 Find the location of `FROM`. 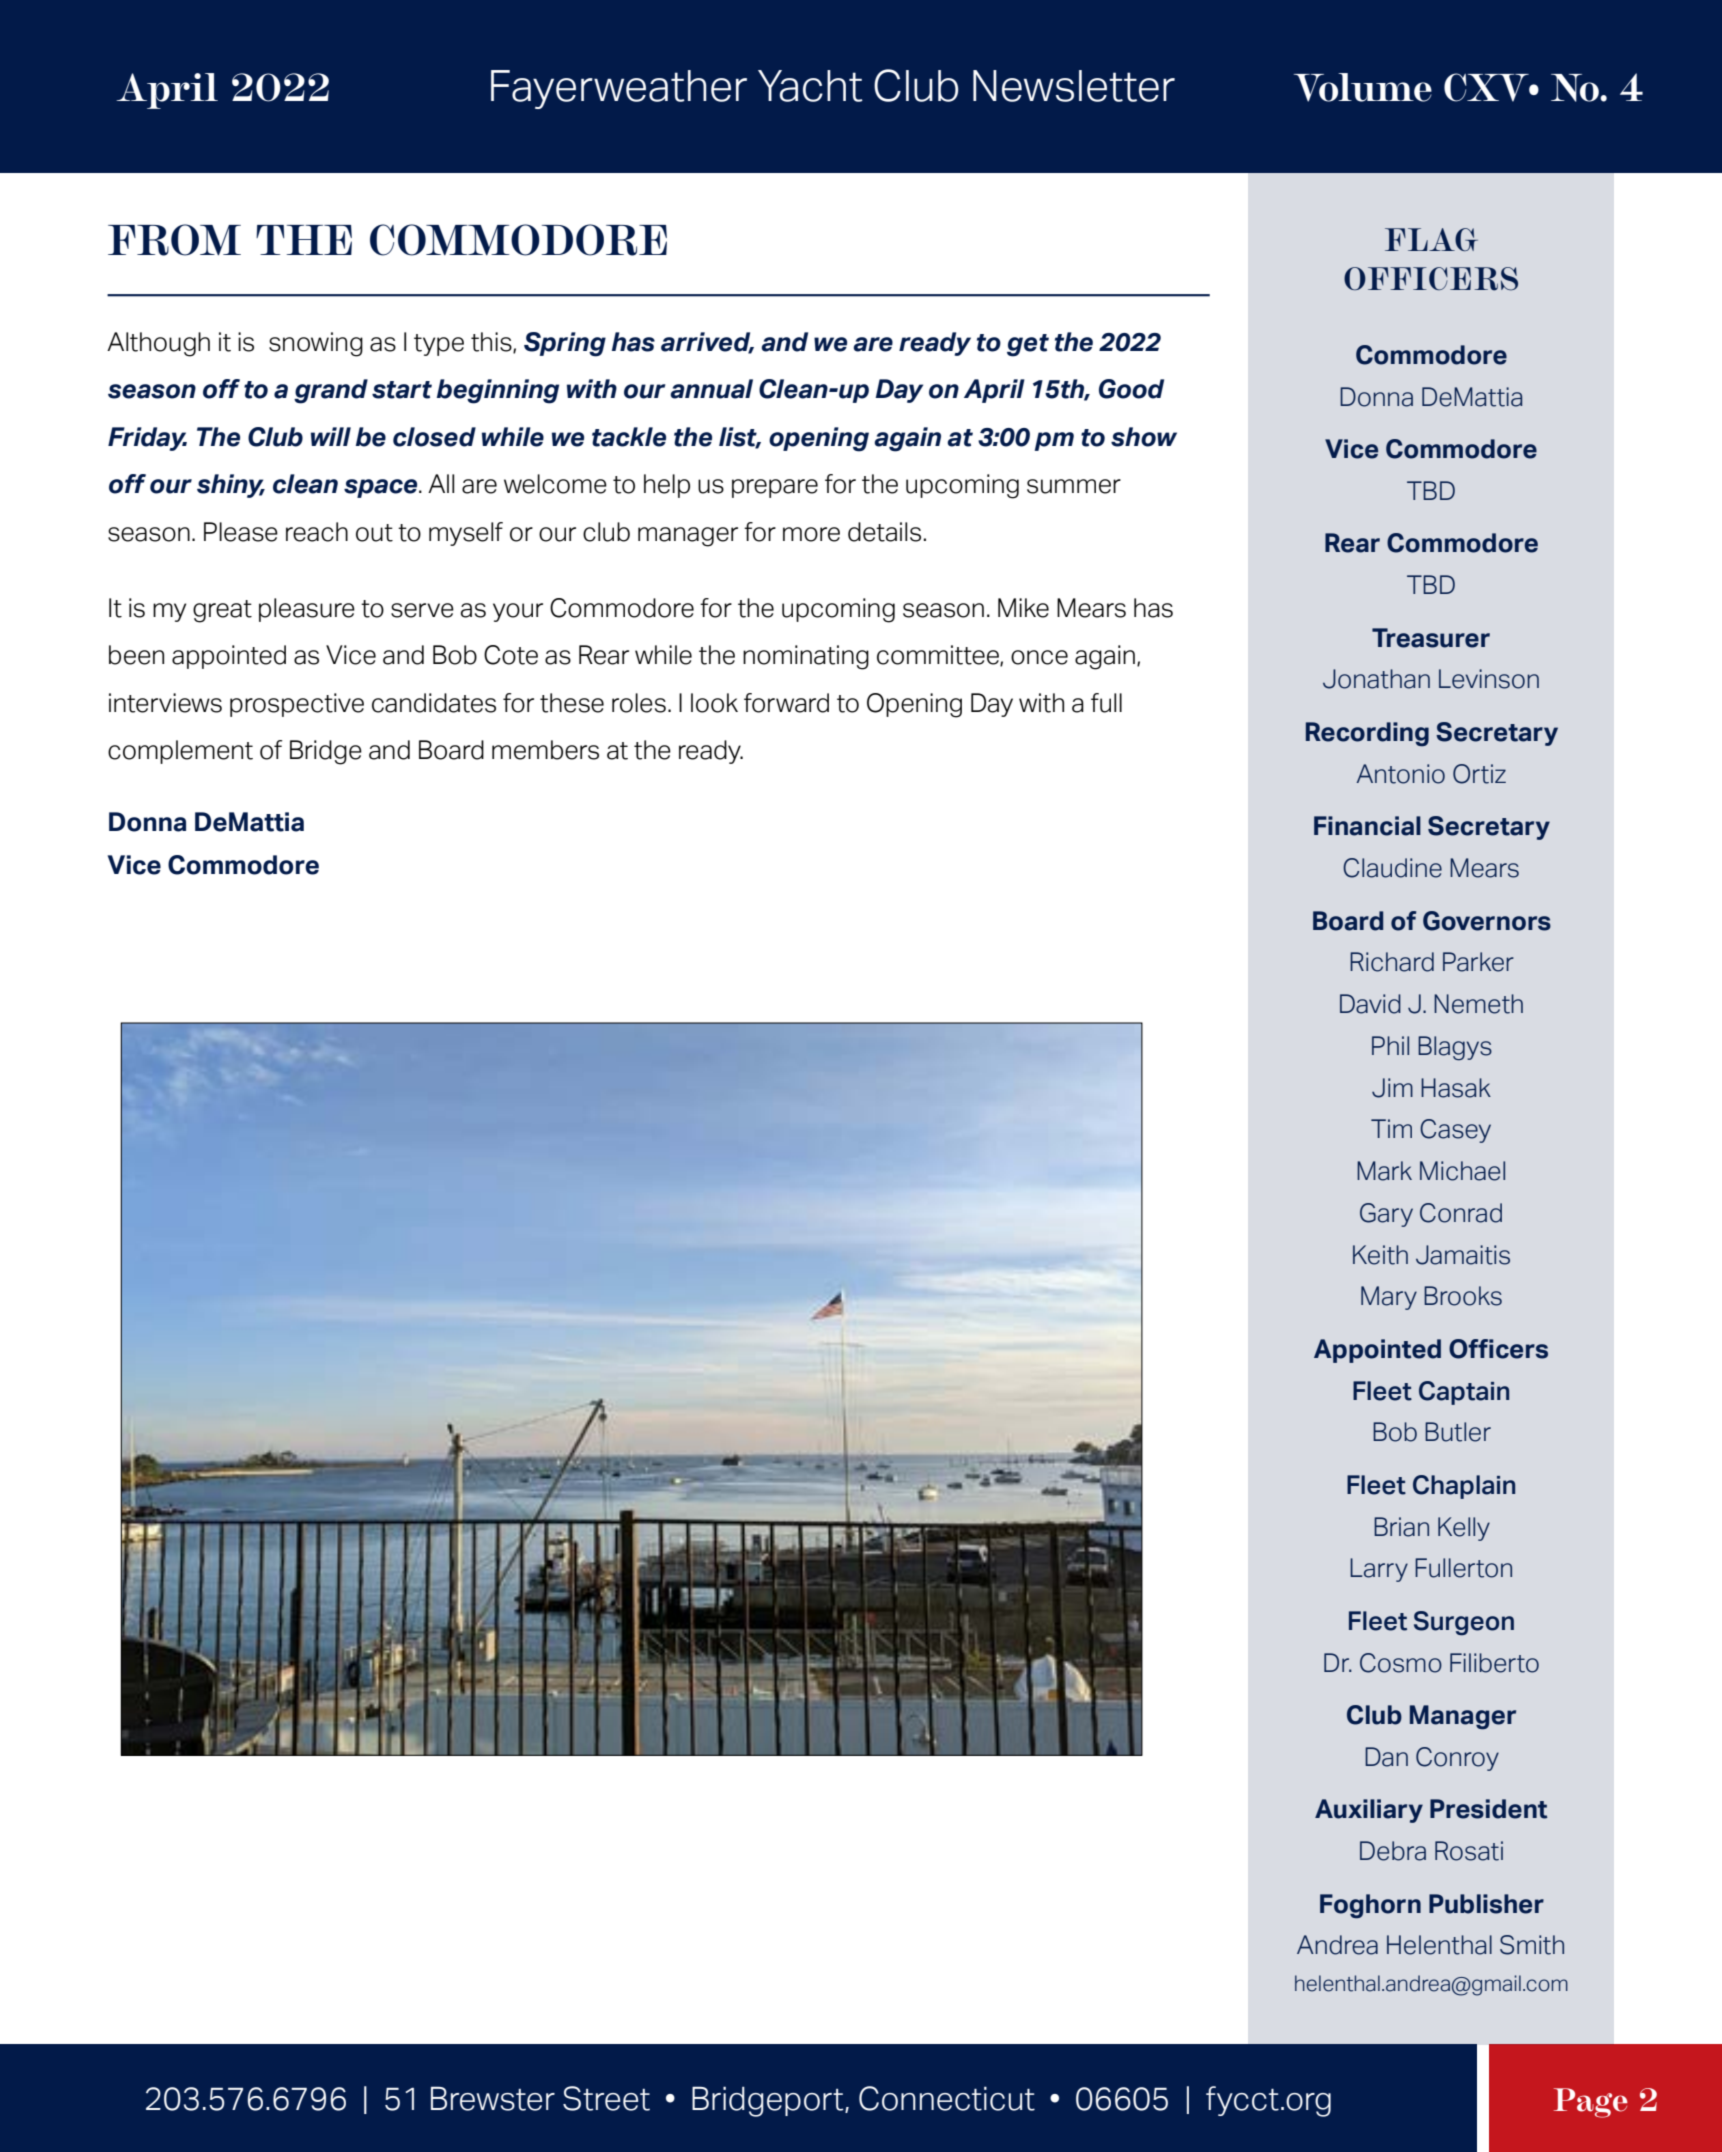

FROM is located at coordinates (174, 240).
